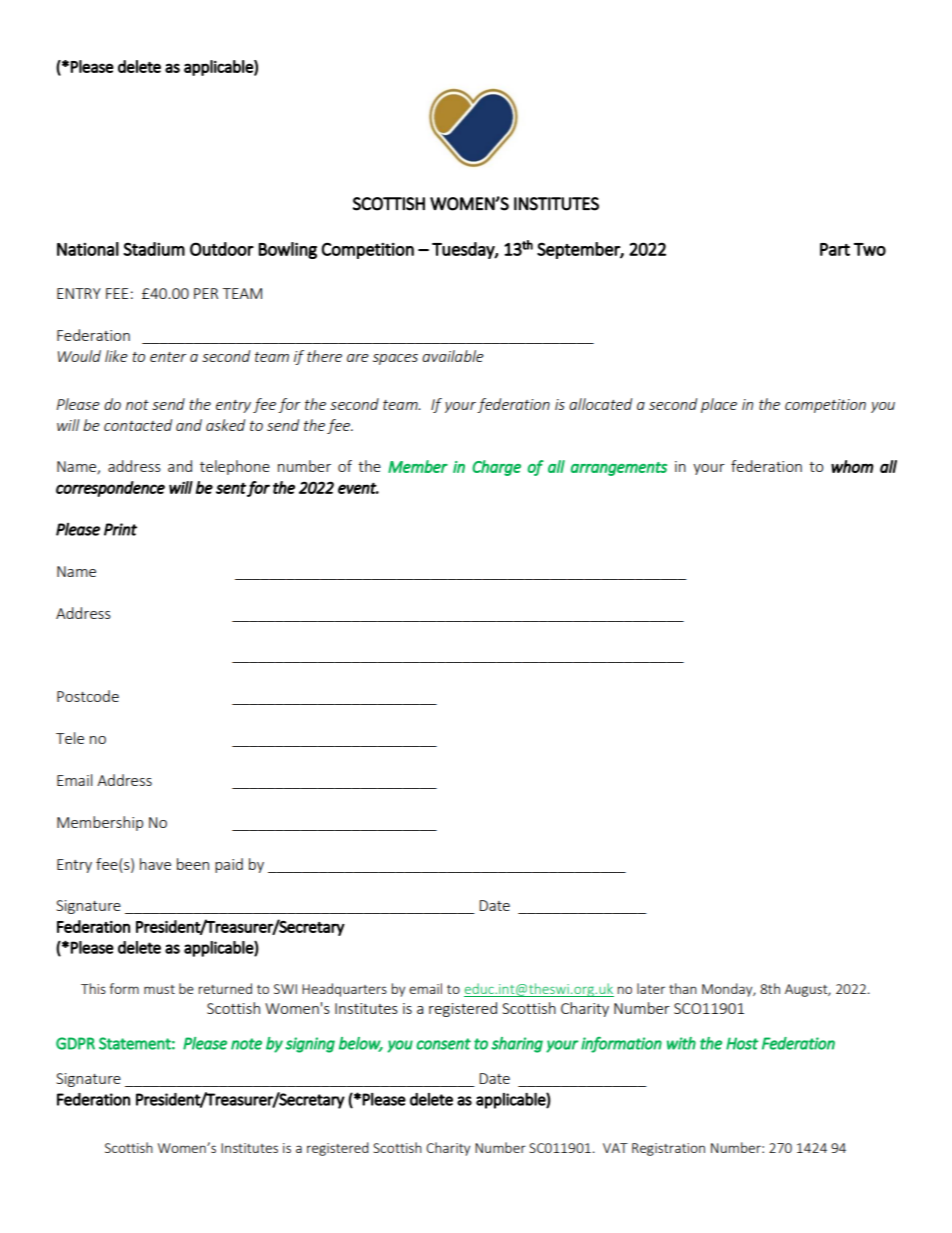  What do you see at coordinates (453, 356) in the screenshot?
I see `available` at bounding box center [453, 356].
